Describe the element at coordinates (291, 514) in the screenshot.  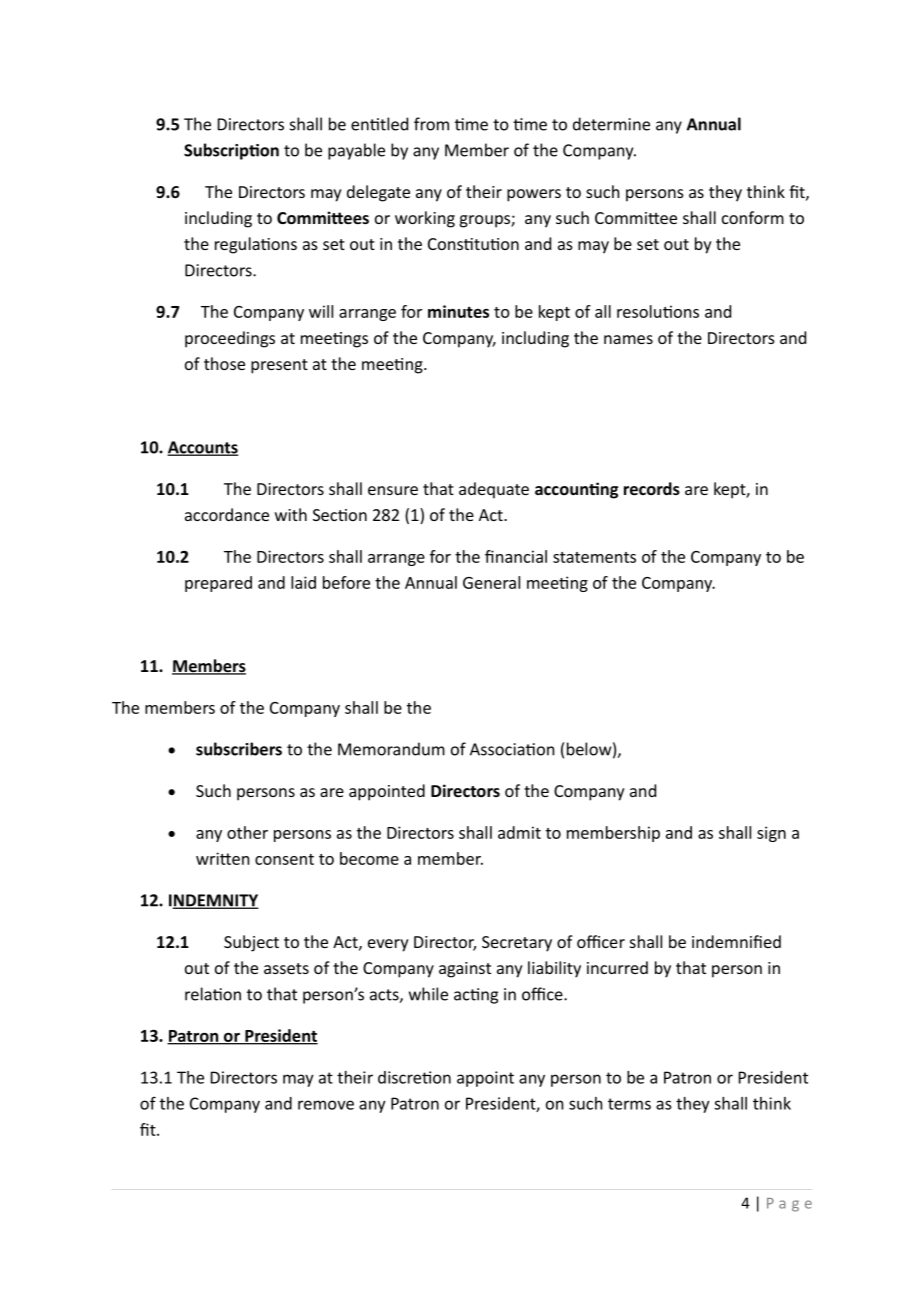
I see `with` at that location.
